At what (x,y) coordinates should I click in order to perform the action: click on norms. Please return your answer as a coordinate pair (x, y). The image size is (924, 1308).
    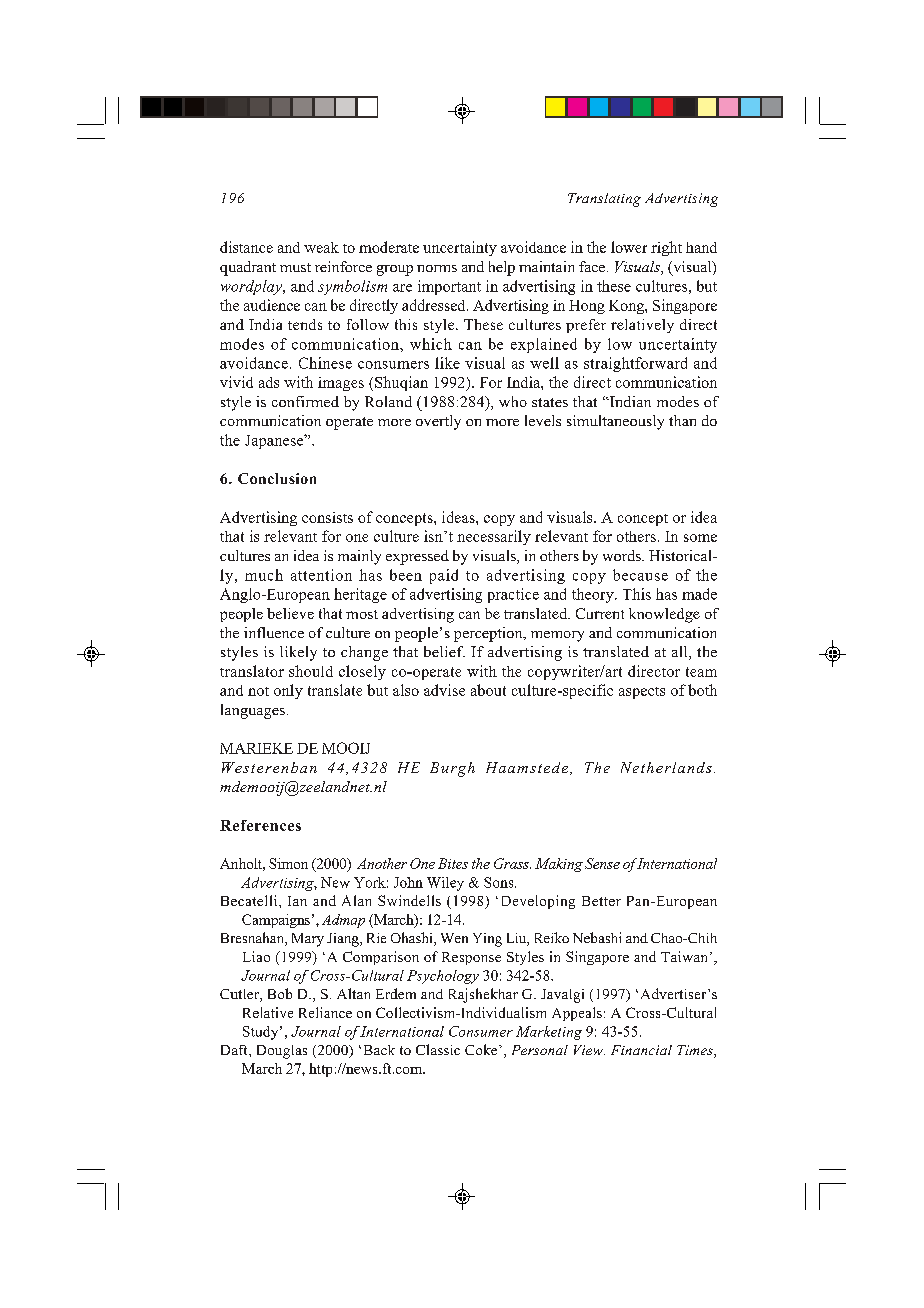
    Looking at the image, I should click on (437, 268).
